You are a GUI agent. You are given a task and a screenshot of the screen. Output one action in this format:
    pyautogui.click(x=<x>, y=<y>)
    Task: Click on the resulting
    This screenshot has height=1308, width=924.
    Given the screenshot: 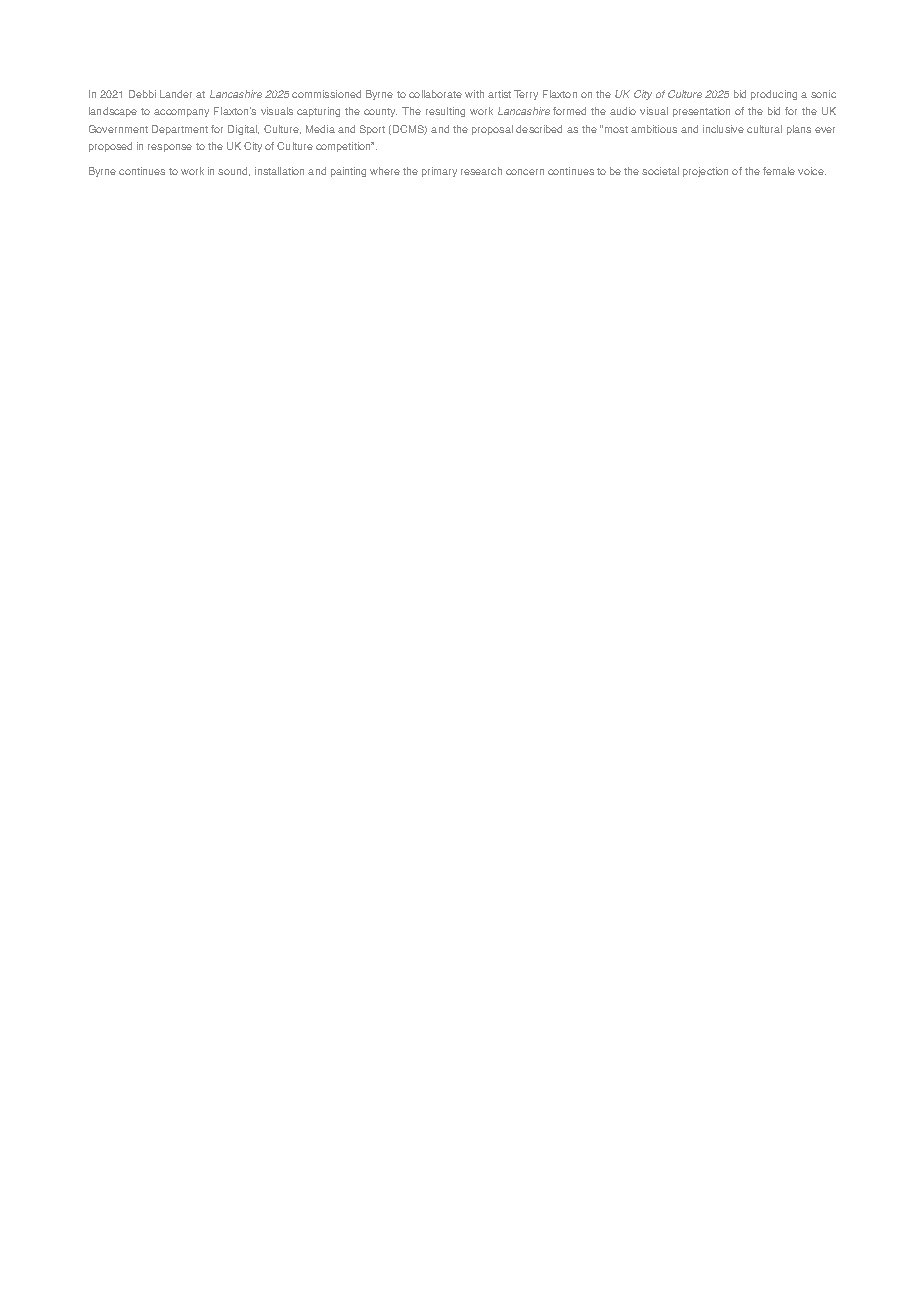 What is the action you would take?
    pyautogui.click(x=445, y=112)
